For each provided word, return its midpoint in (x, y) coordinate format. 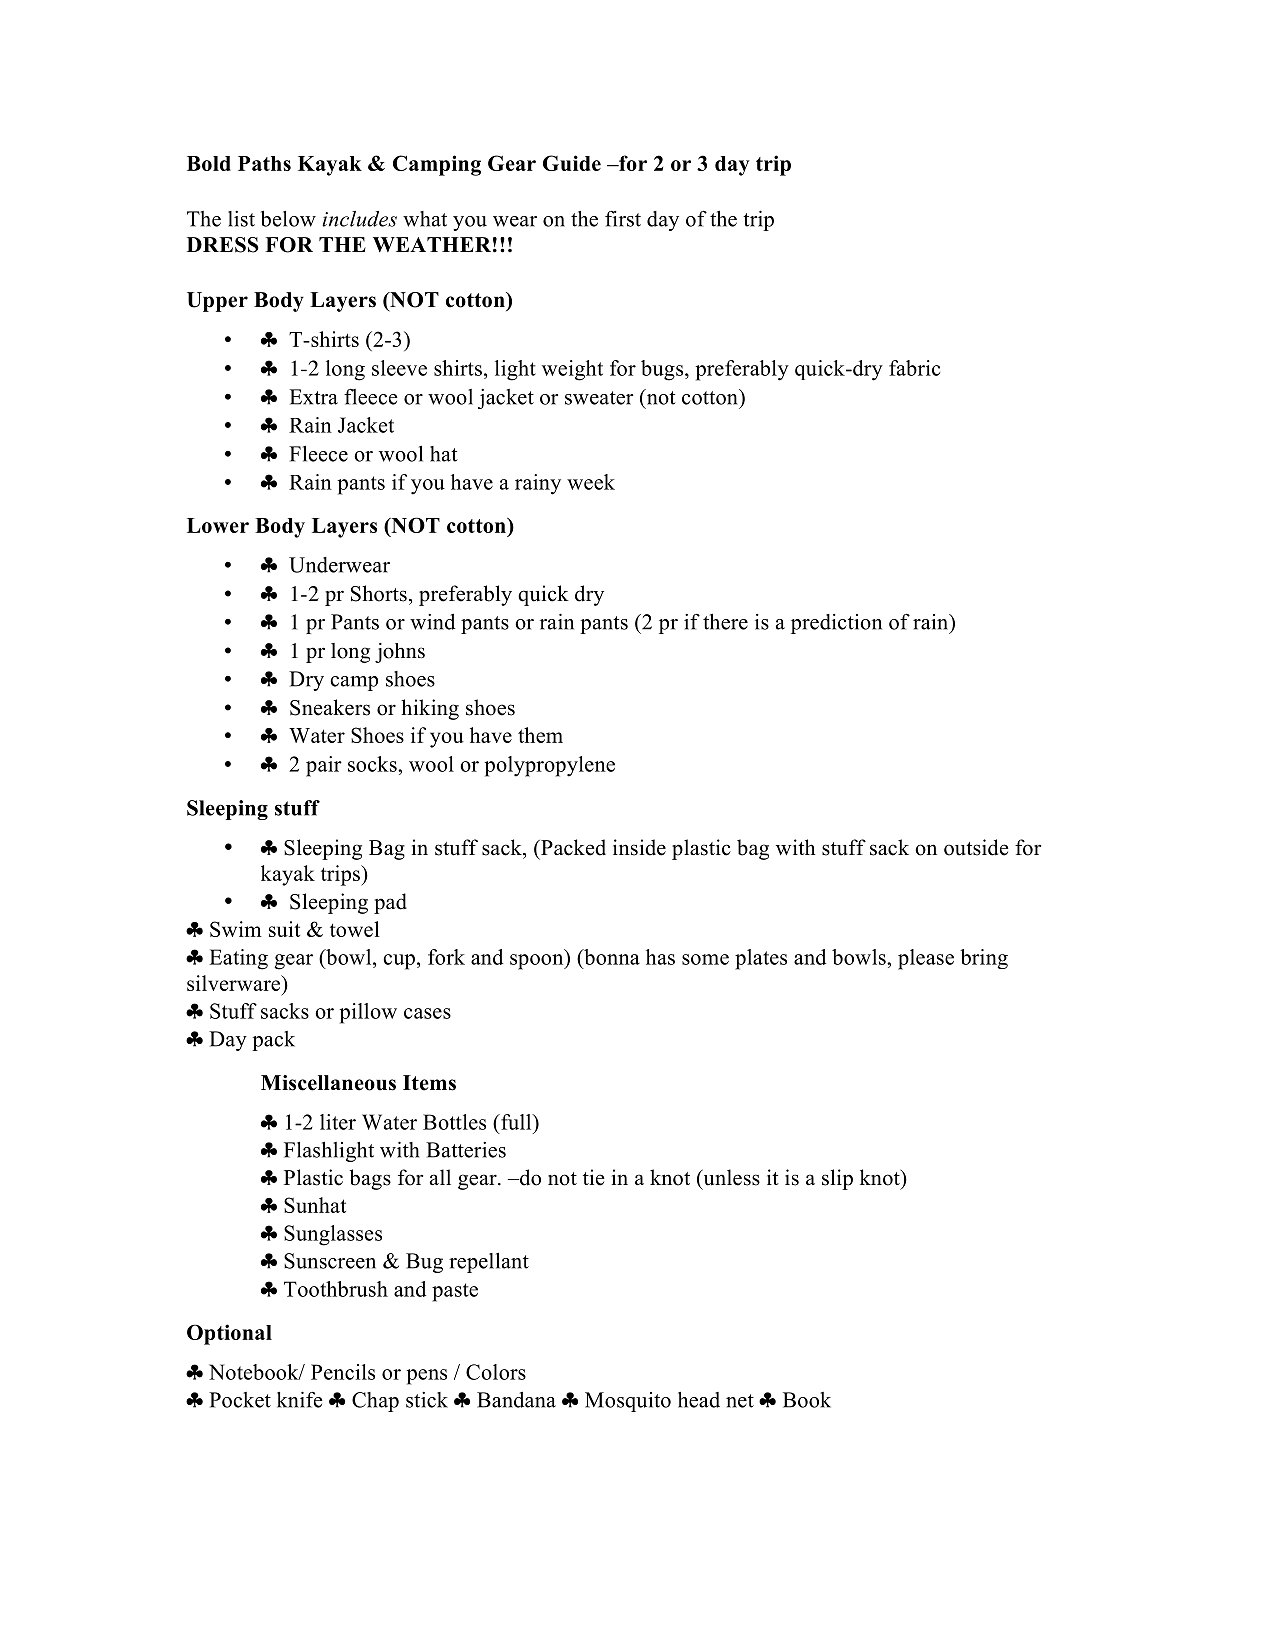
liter (338, 1122)
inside (639, 847)
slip (837, 1179)
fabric (914, 368)
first (623, 219)
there (725, 622)
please (926, 959)
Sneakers (330, 707)
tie (593, 1177)
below (288, 218)
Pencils (343, 1372)
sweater (599, 398)
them (540, 735)
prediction (836, 624)
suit (284, 929)
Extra (313, 397)
